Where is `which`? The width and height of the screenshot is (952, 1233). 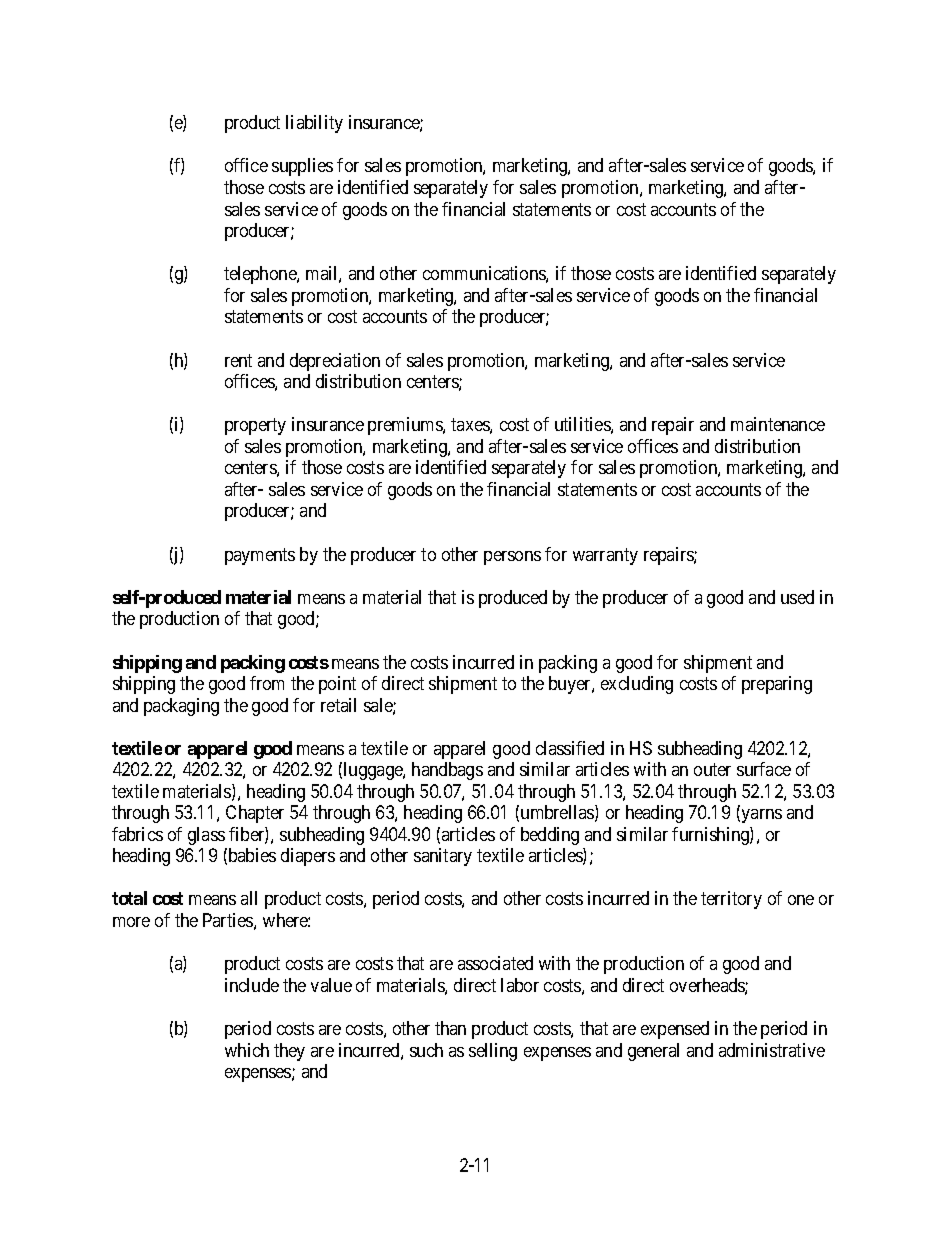
which is located at coordinates (247, 1050).
